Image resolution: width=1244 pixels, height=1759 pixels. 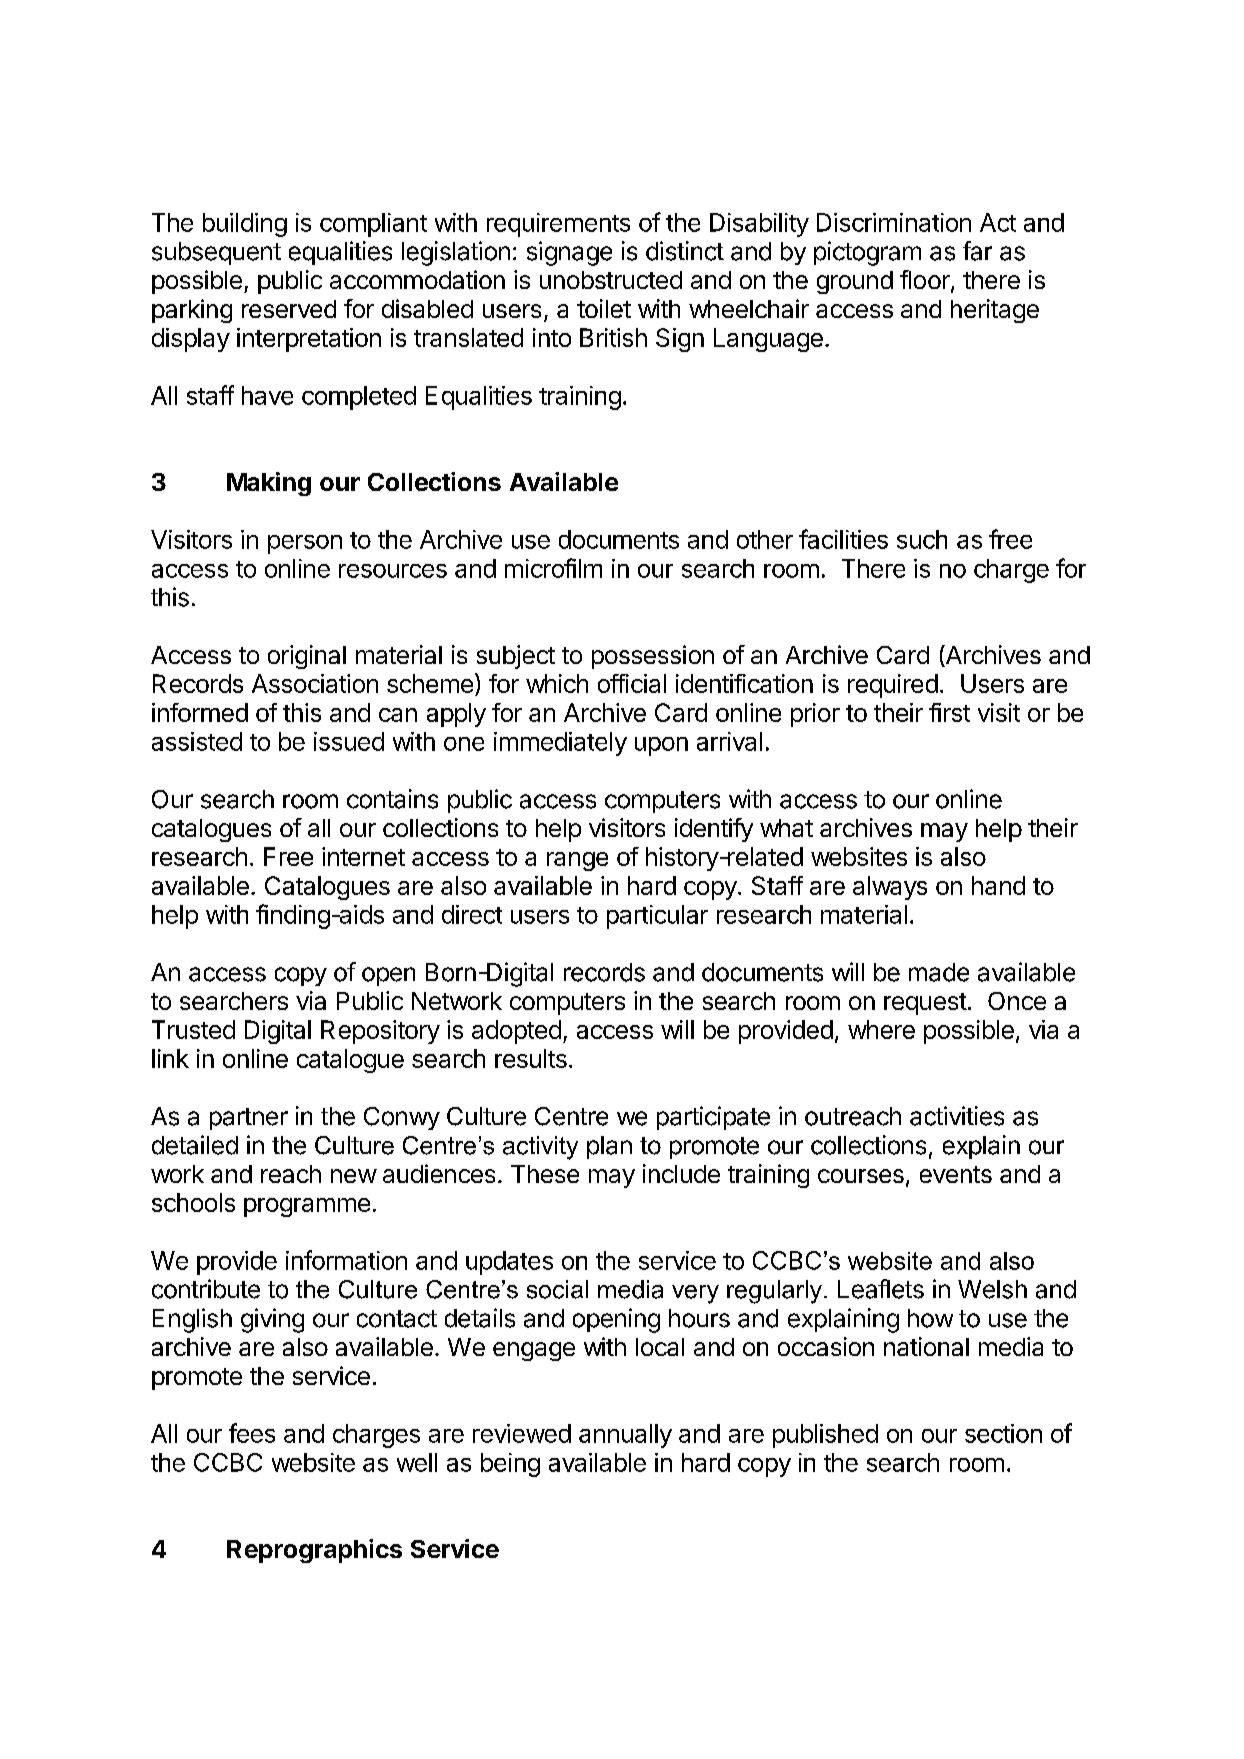 I want to click on original, so click(x=307, y=657).
